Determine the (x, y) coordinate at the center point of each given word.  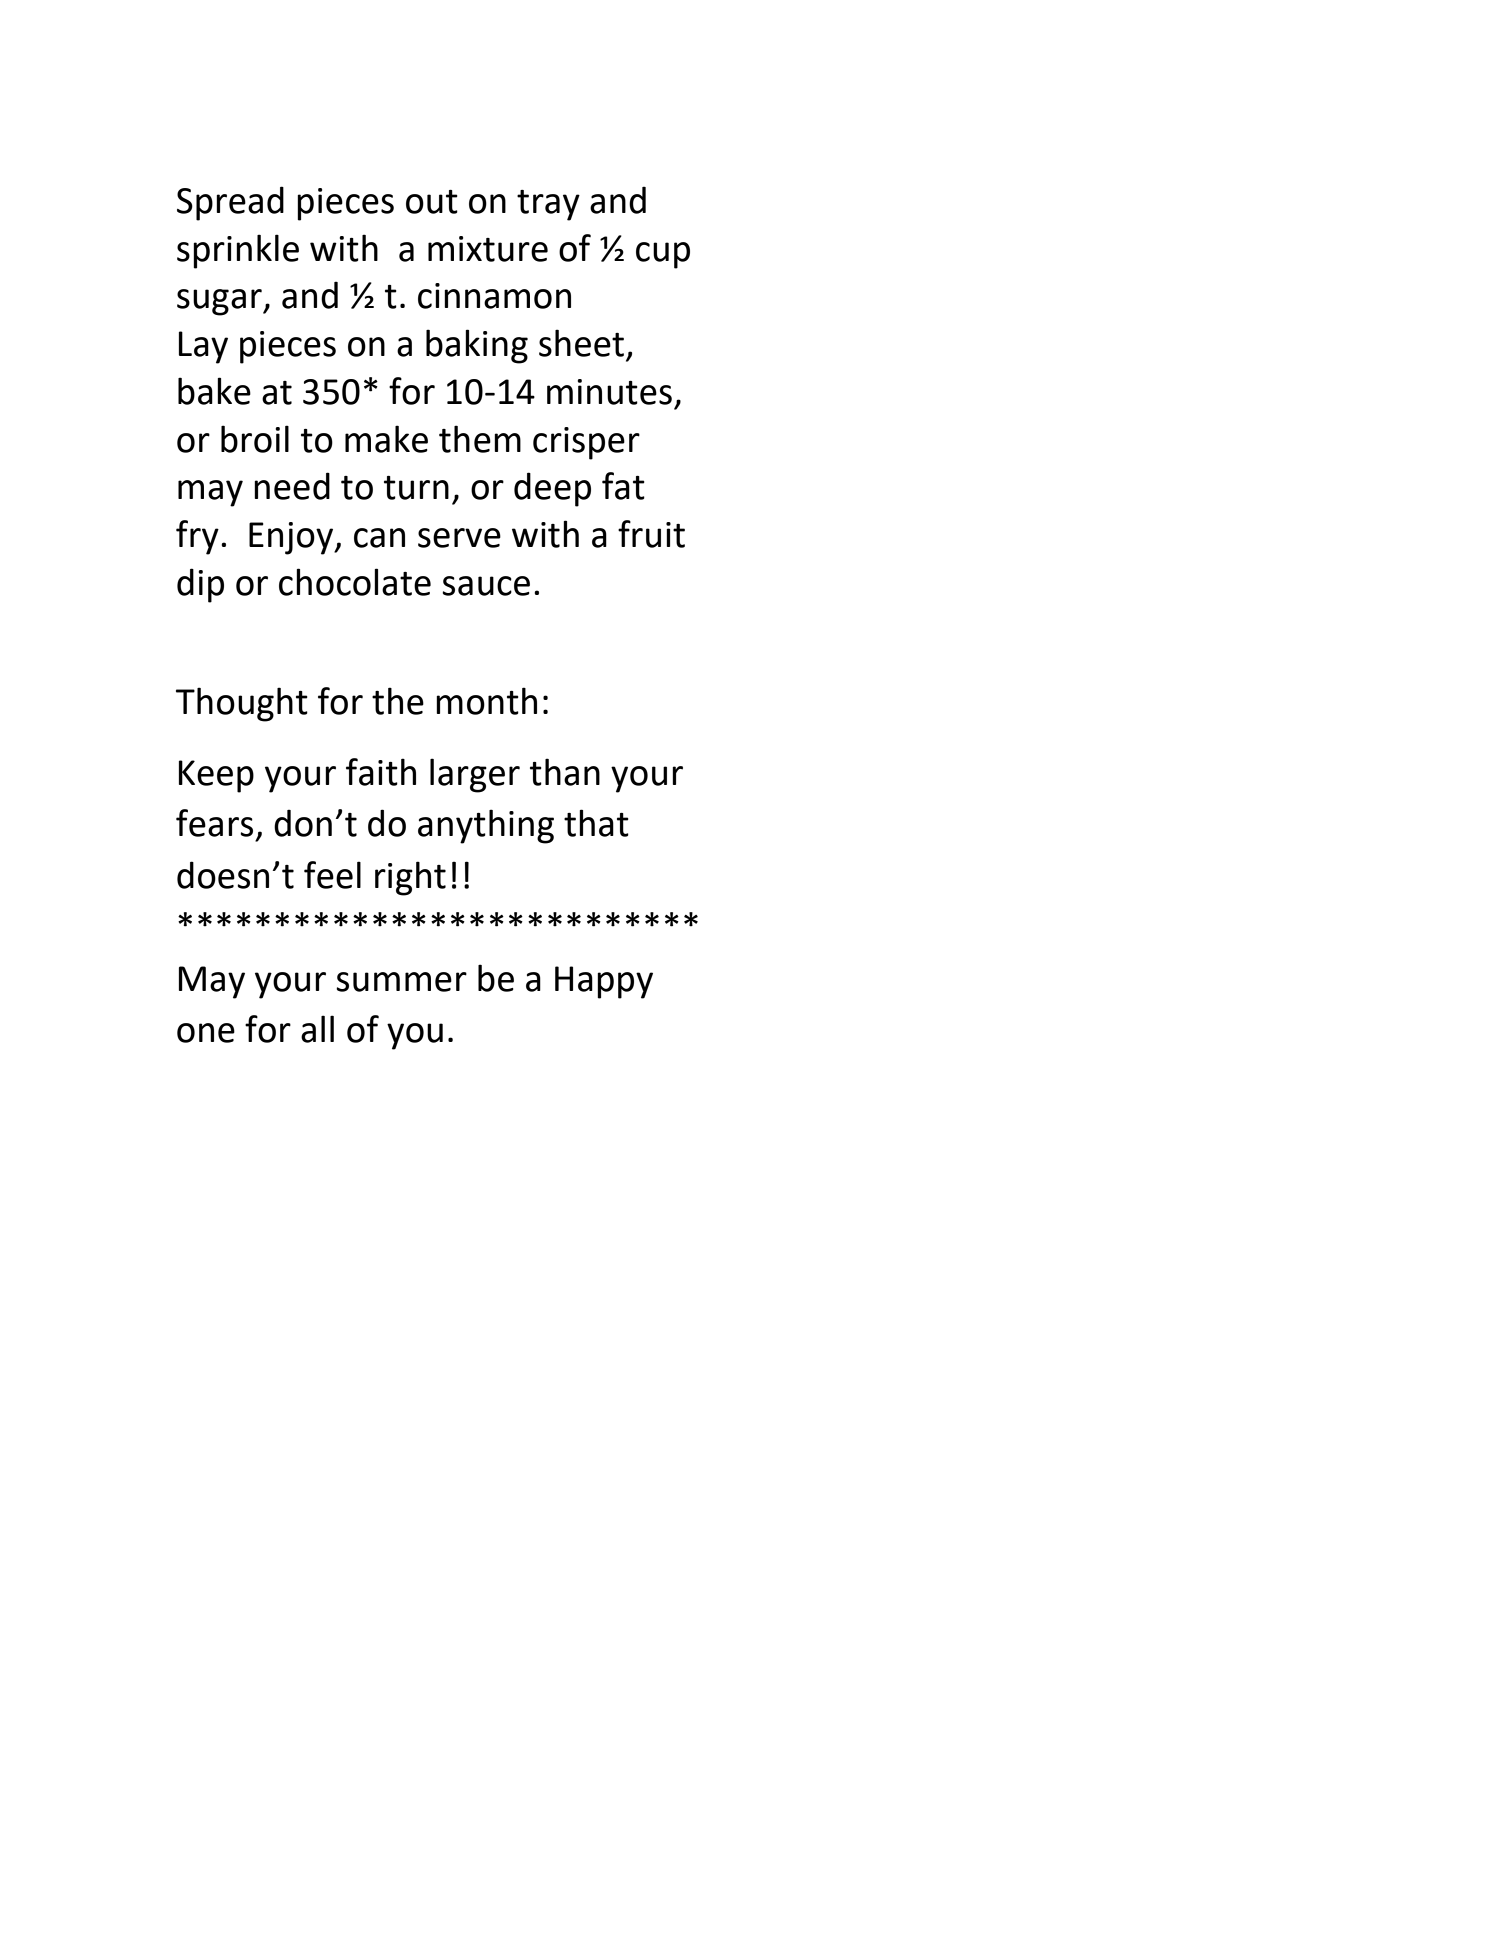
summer (401, 982)
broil (255, 439)
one (206, 1033)
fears (214, 823)
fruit (651, 534)
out (432, 202)
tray (548, 205)
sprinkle (238, 251)
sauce (486, 586)
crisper (586, 443)
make (386, 439)
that (596, 823)
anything (486, 826)
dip (200, 585)
